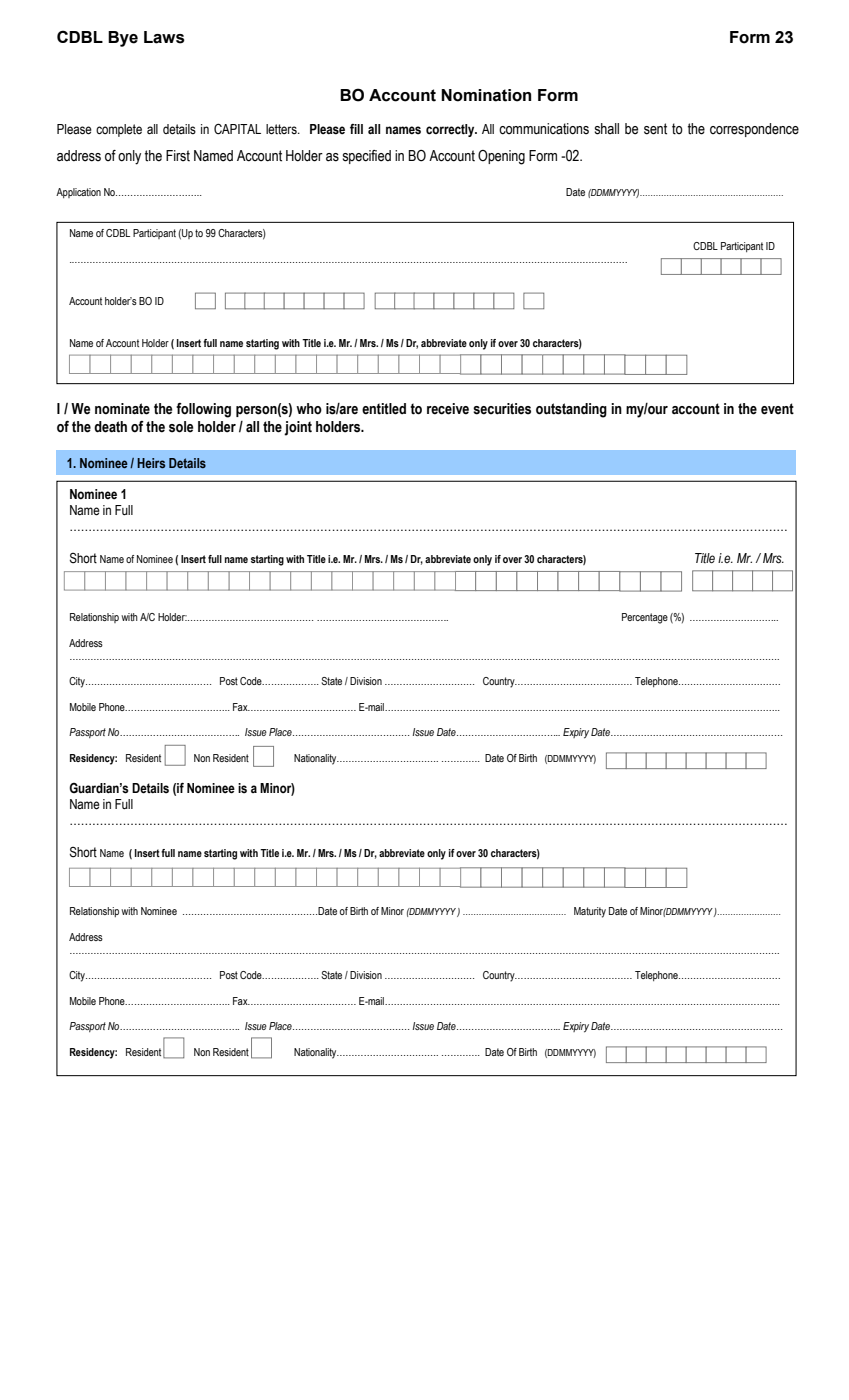 Image resolution: width=849 pixels, height=1400 pixels. Describe the element at coordinates (655, 129) in the screenshot. I see `sent` at that location.
